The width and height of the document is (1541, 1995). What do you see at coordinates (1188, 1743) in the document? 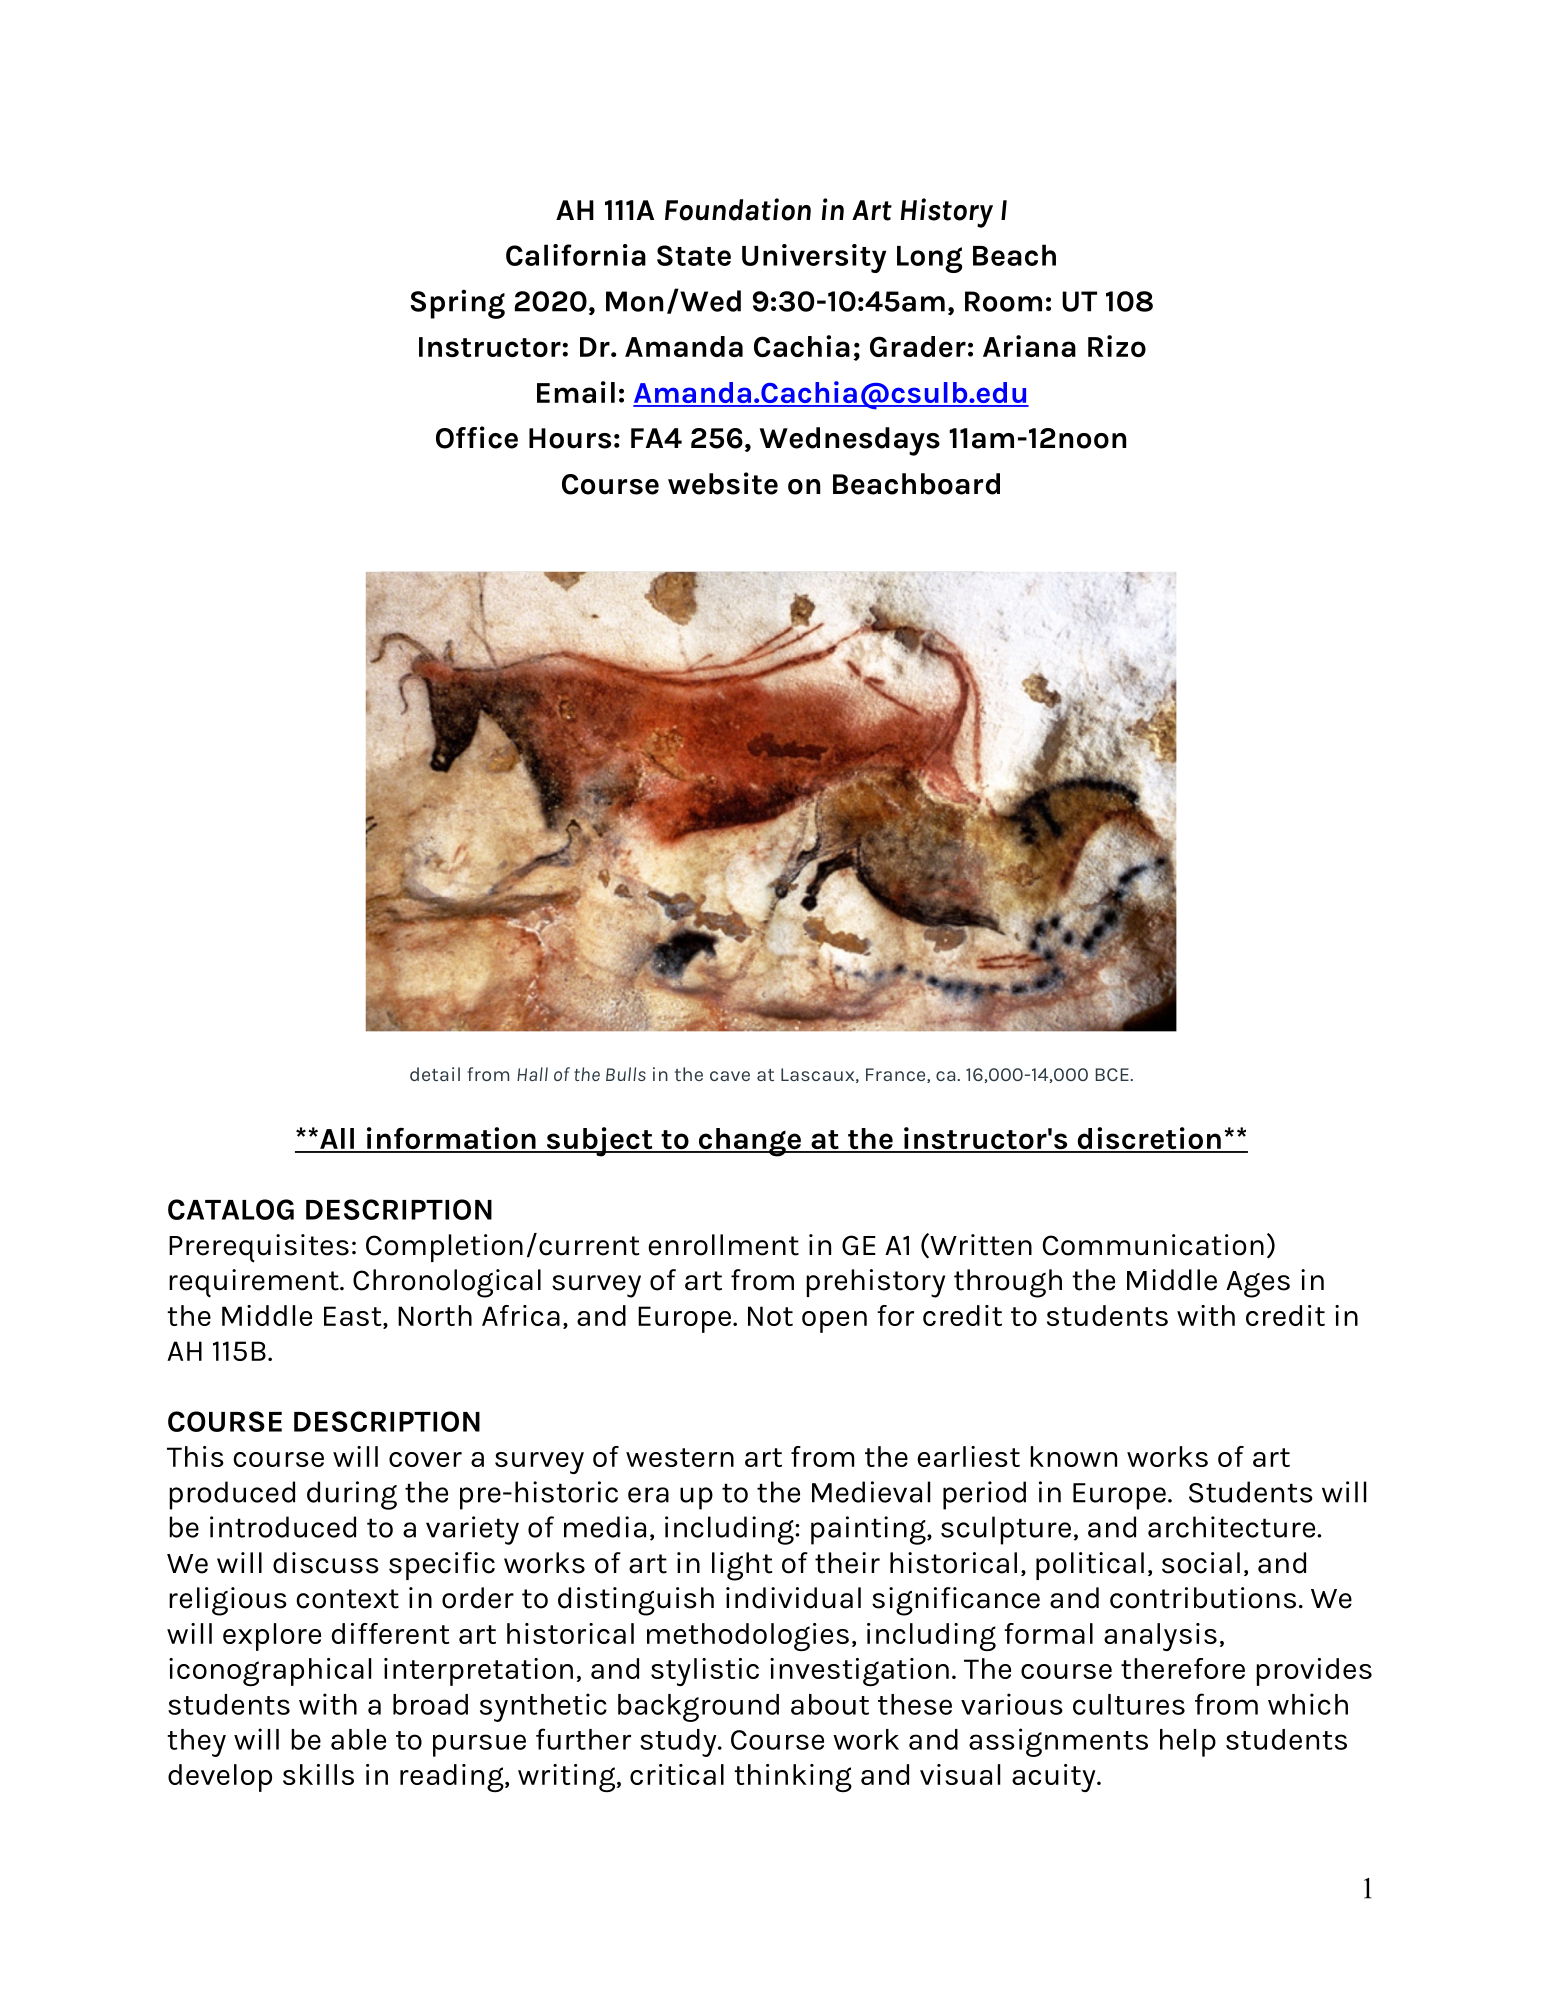
I see `help` at bounding box center [1188, 1743].
